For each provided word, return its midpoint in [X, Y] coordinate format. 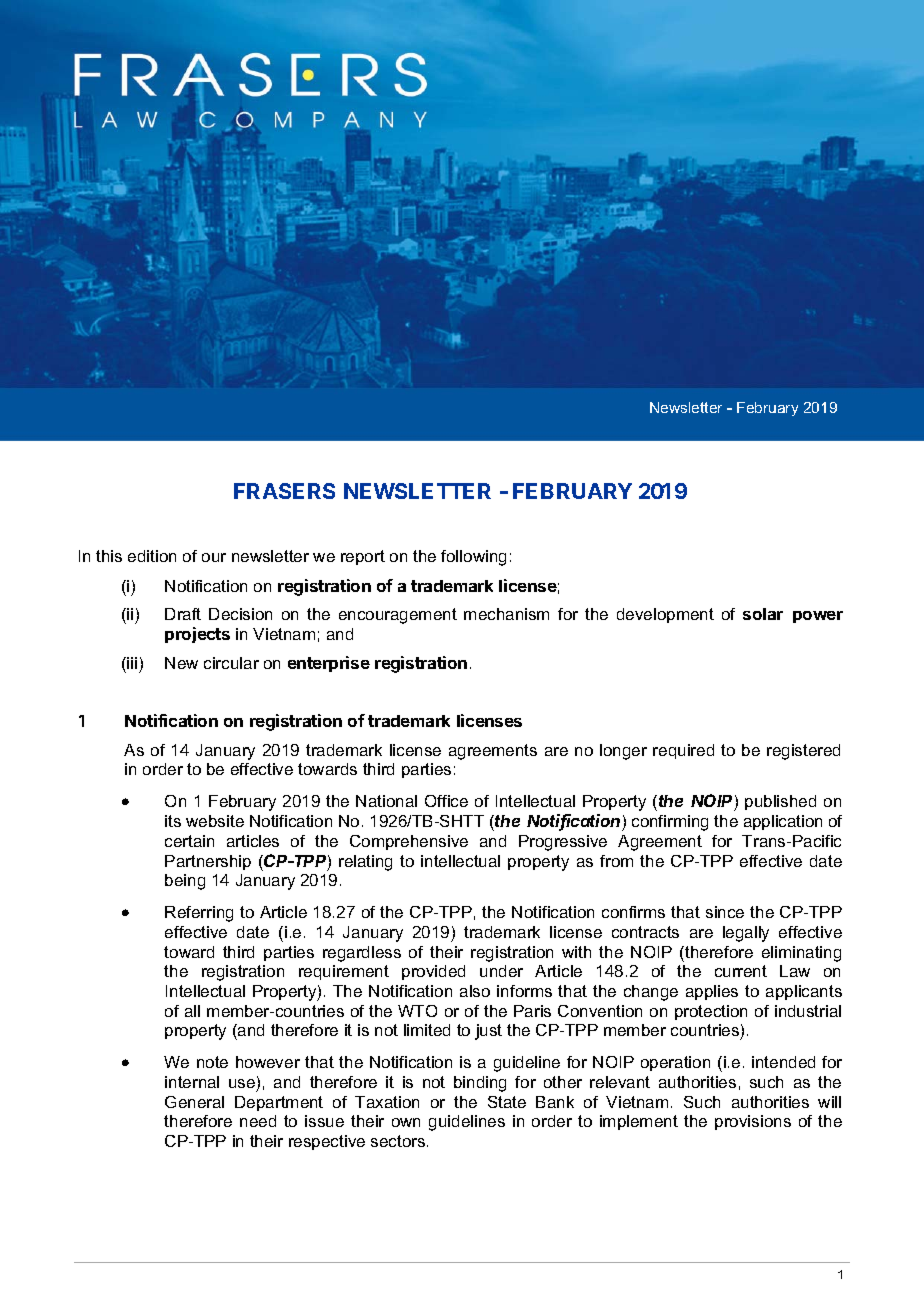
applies [712, 992]
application [783, 822]
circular [231, 663]
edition [152, 556]
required [683, 751]
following [473, 558]
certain [189, 841]
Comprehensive [409, 842]
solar [763, 614]
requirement [344, 972]
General [194, 1102]
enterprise [329, 664]
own [406, 1122]
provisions [753, 1122]
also [475, 991]
